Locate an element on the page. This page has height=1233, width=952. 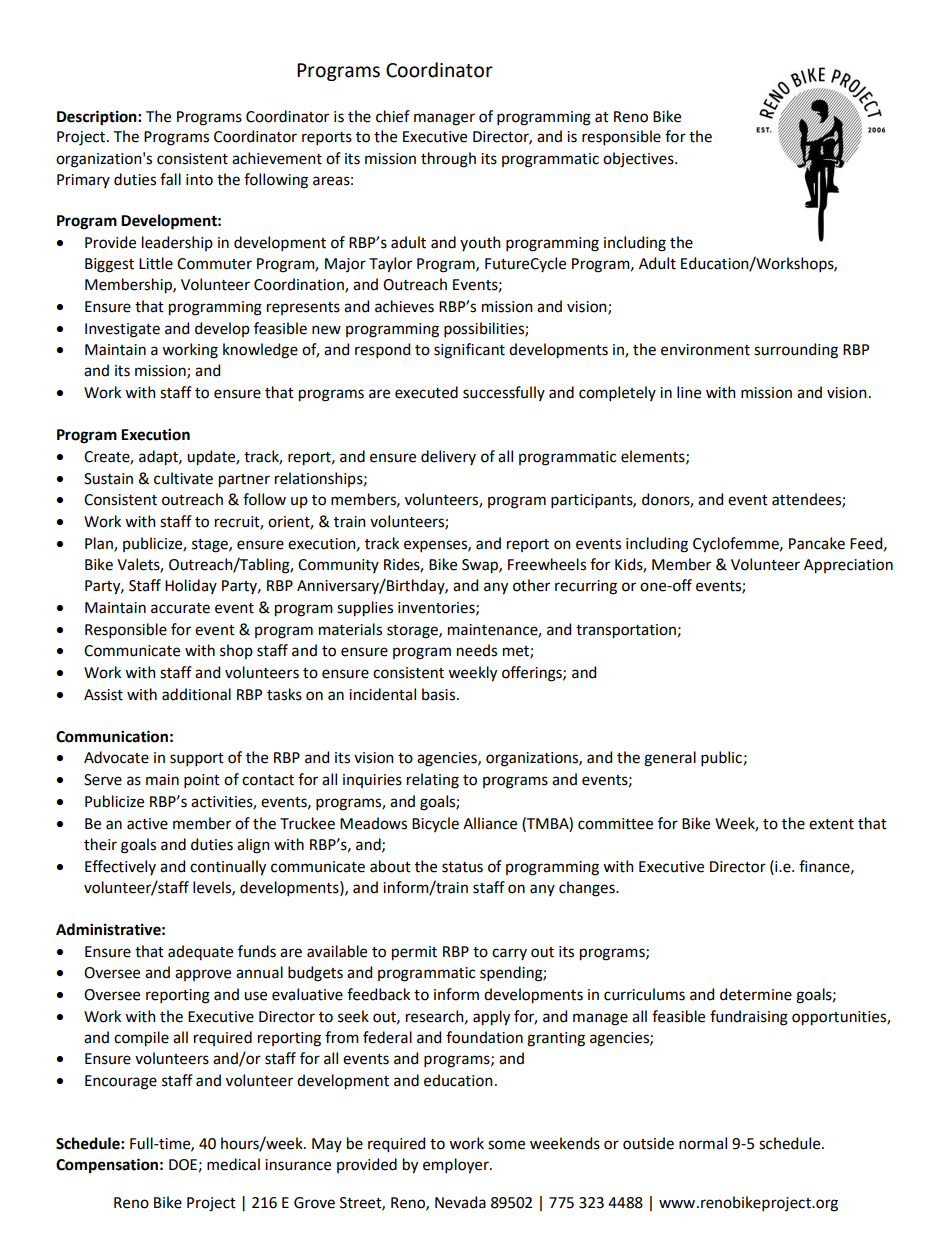
normal is located at coordinates (703, 1143).
